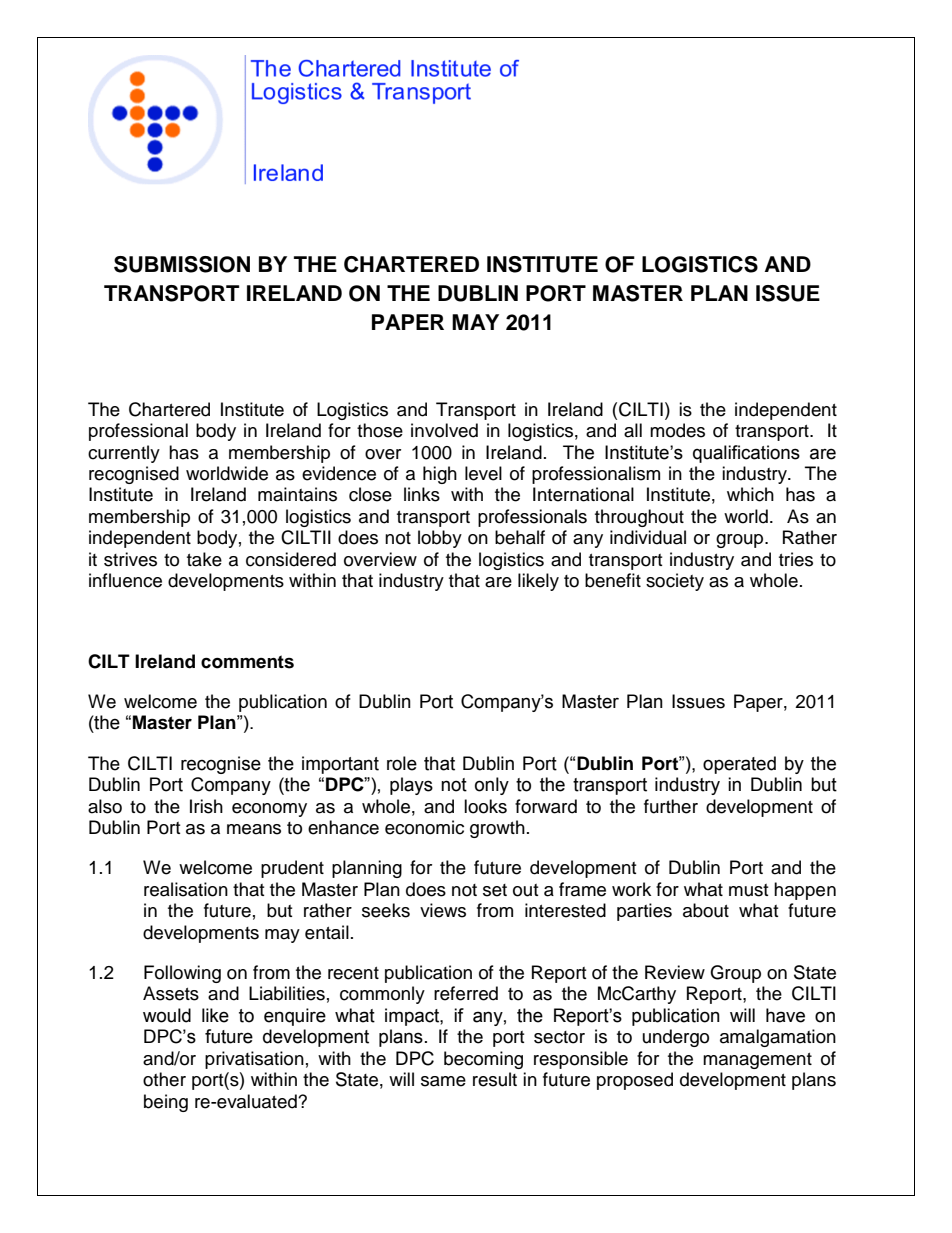 The height and width of the screenshot is (1233, 952). What do you see at coordinates (677, 430) in the screenshot?
I see `modes` at bounding box center [677, 430].
